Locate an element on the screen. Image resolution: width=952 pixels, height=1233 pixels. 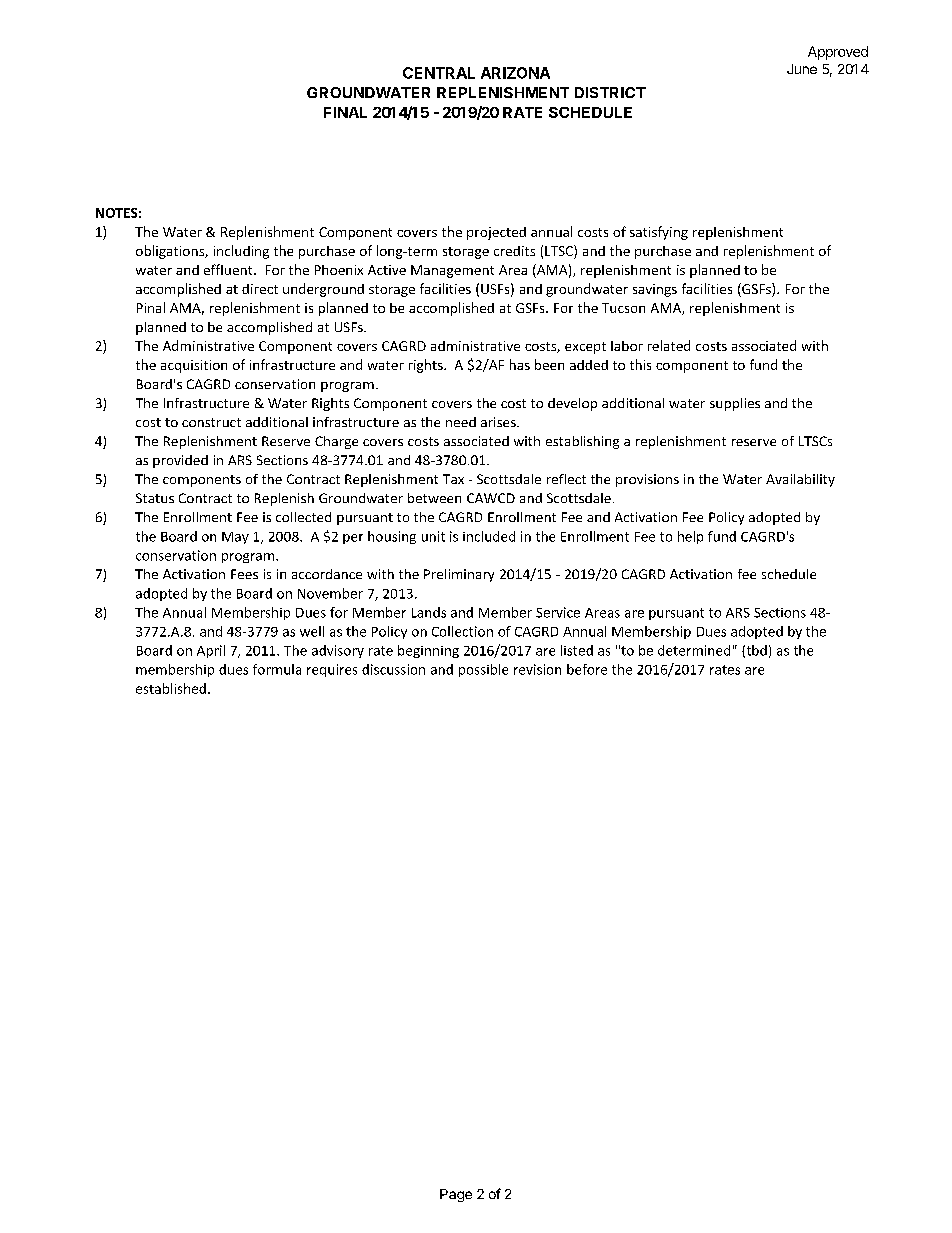
possible is located at coordinates (483, 670).
